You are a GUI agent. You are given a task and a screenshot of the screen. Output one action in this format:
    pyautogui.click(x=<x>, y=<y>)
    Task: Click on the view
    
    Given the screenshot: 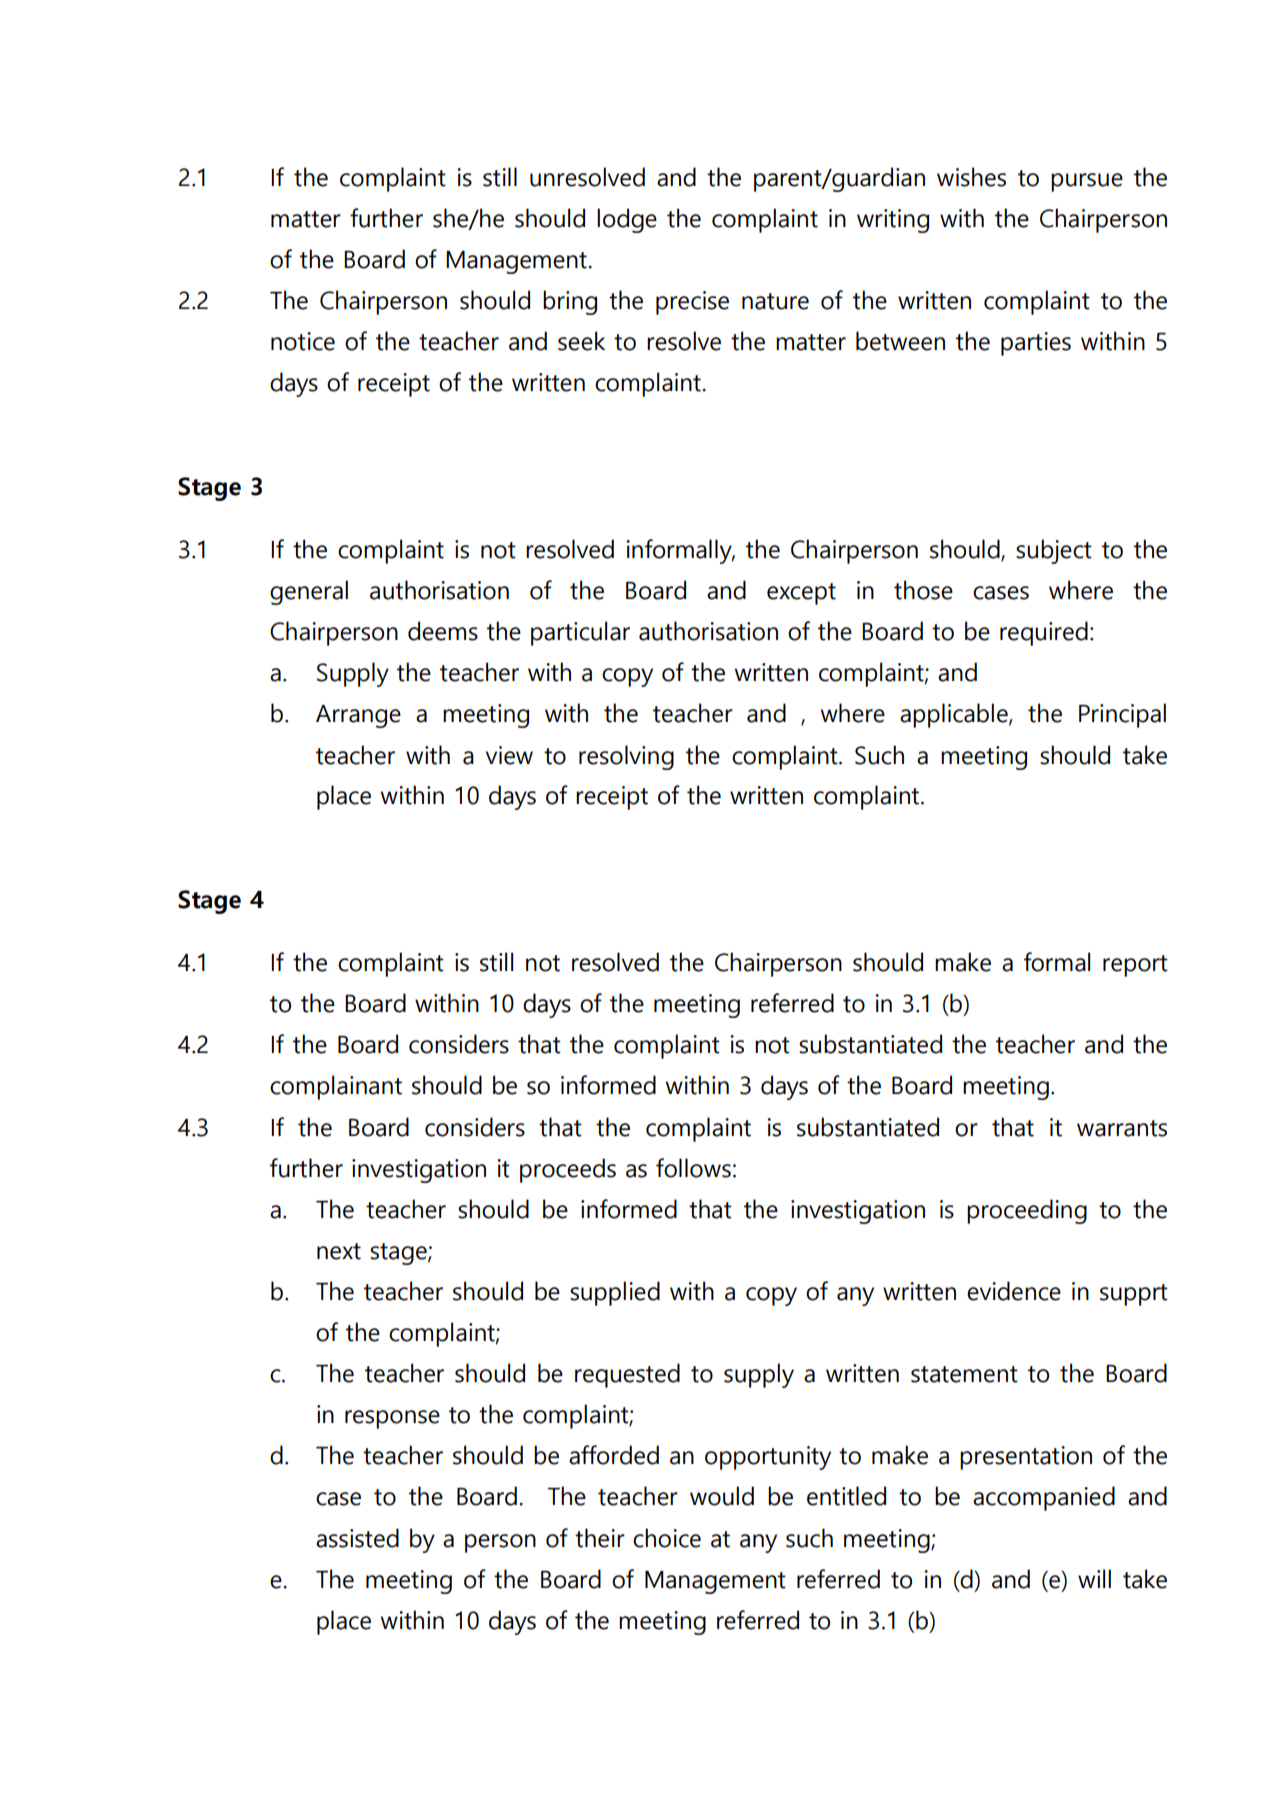 What is the action you would take?
    pyautogui.click(x=509, y=755)
